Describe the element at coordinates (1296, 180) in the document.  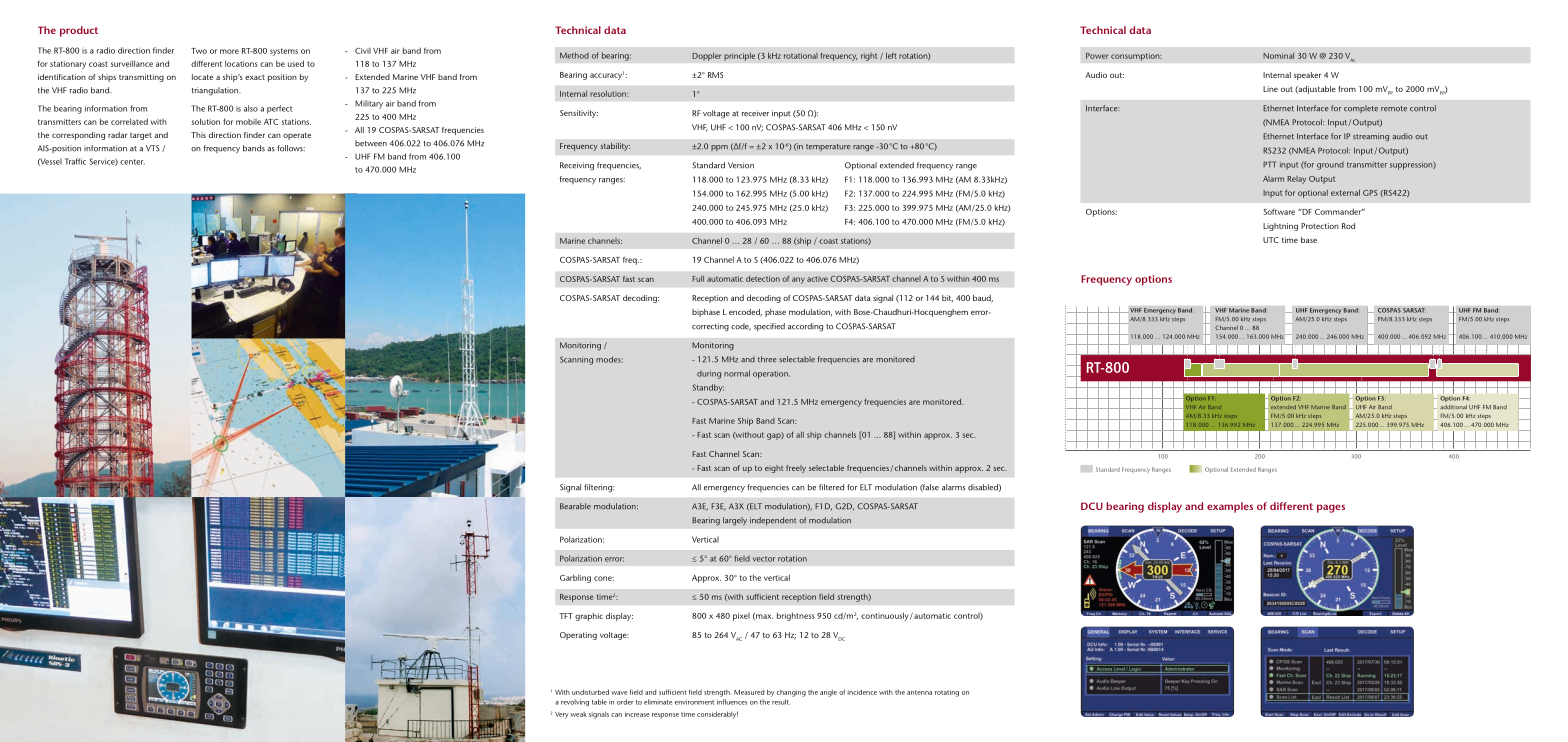
I see `Relay` at that location.
